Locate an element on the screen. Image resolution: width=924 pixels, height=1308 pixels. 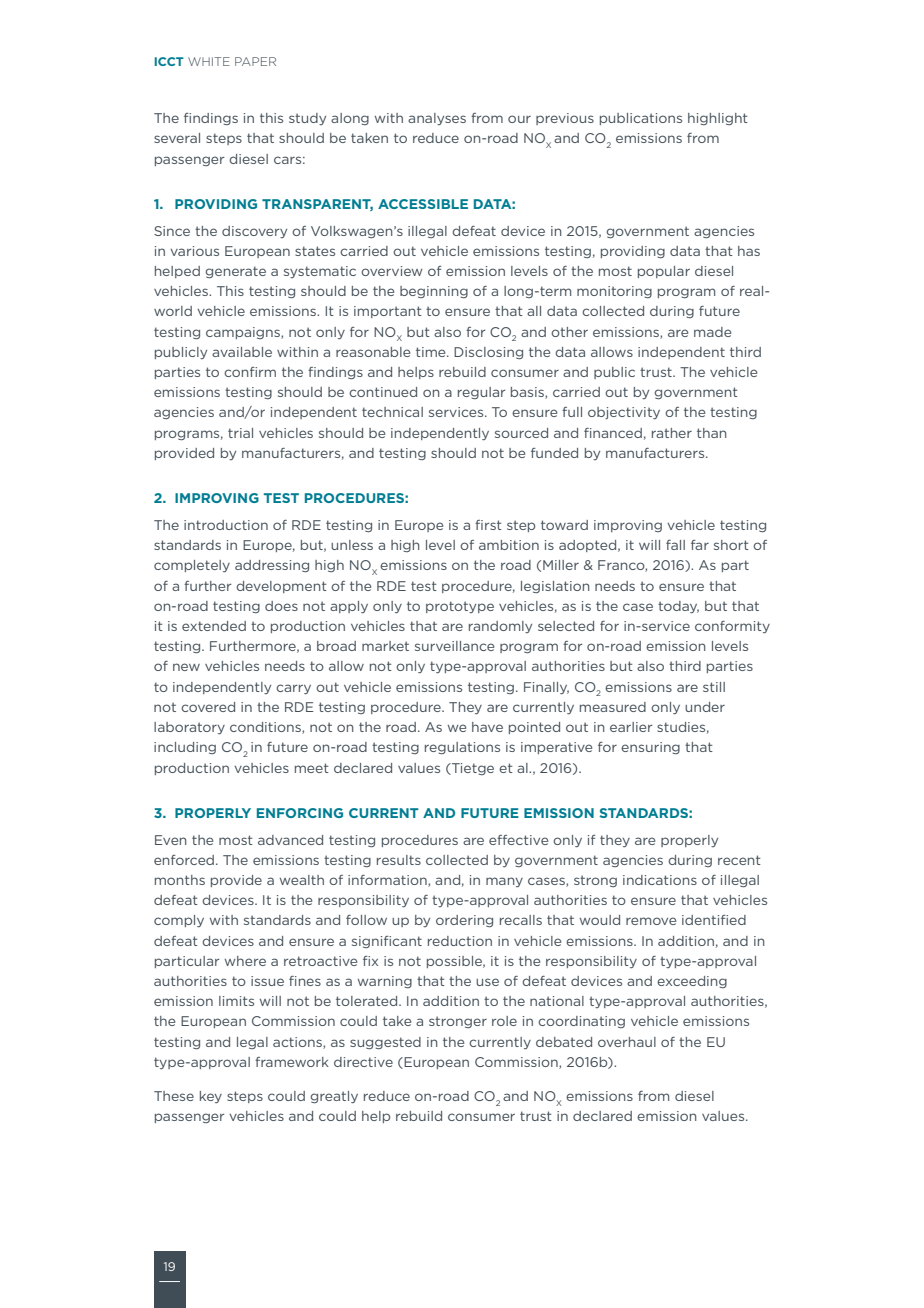
PAPER is located at coordinates (255, 61).
